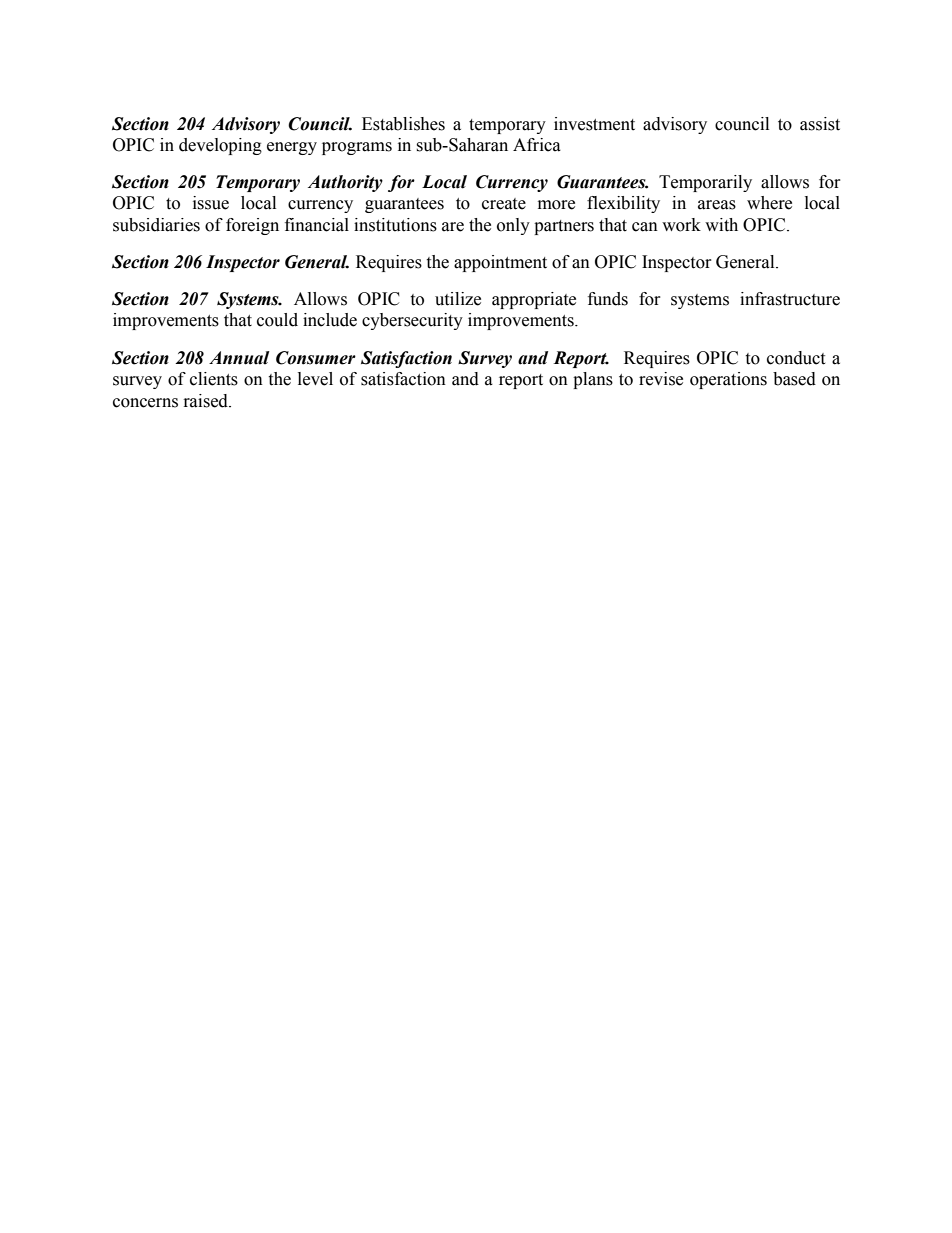 The width and height of the page is (952, 1233). What do you see at coordinates (820, 124) in the page?
I see `assist` at bounding box center [820, 124].
